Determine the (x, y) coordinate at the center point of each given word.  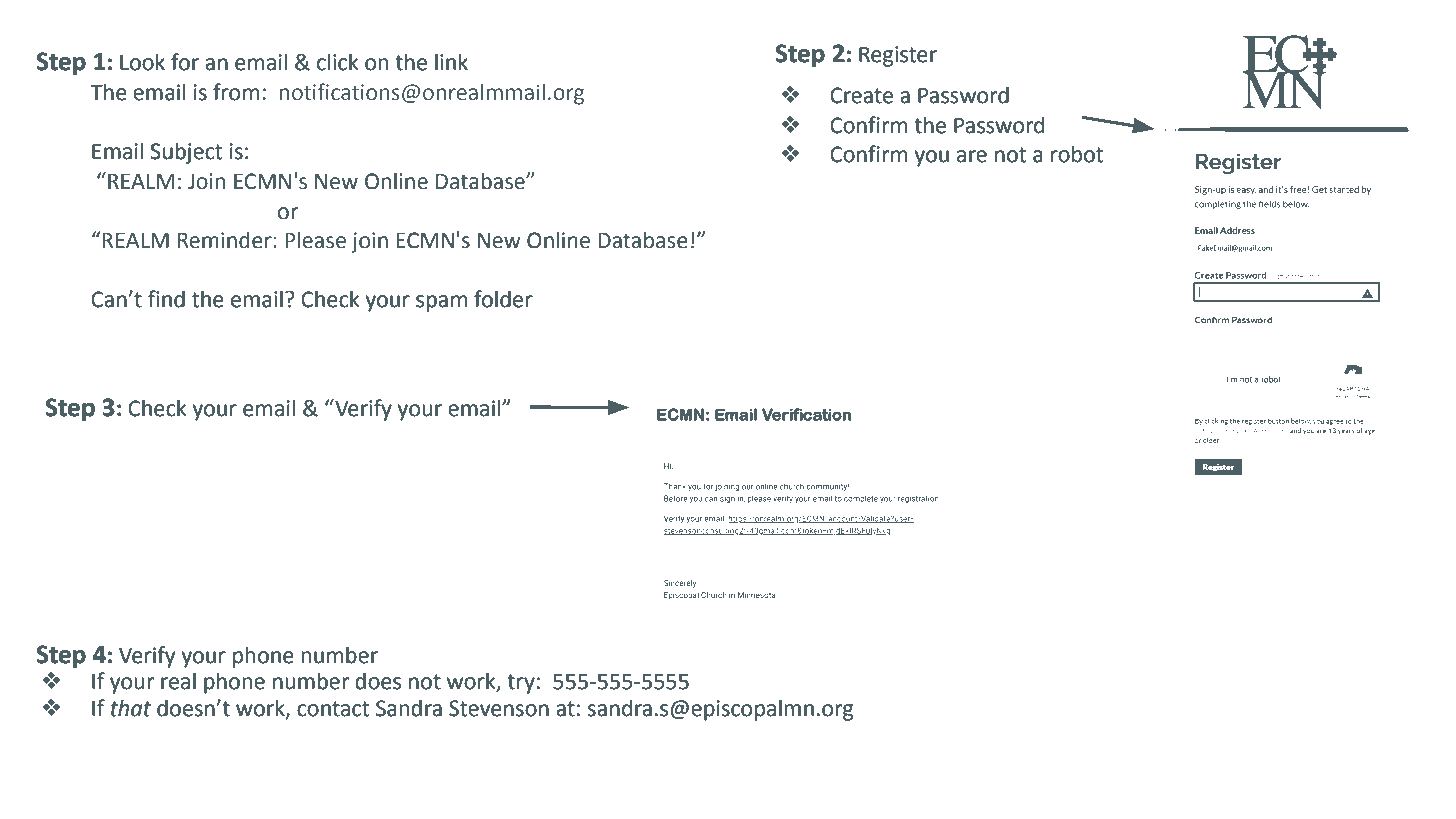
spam (441, 303)
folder (503, 299)
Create (861, 95)
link (451, 61)
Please (315, 240)
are (972, 156)
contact (333, 709)
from (236, 92)
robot (1077, 154)
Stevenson (499, 708)
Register (898, 56)
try (521, 684)
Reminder (225, 240)
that (131, 708)
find (166, 299)
